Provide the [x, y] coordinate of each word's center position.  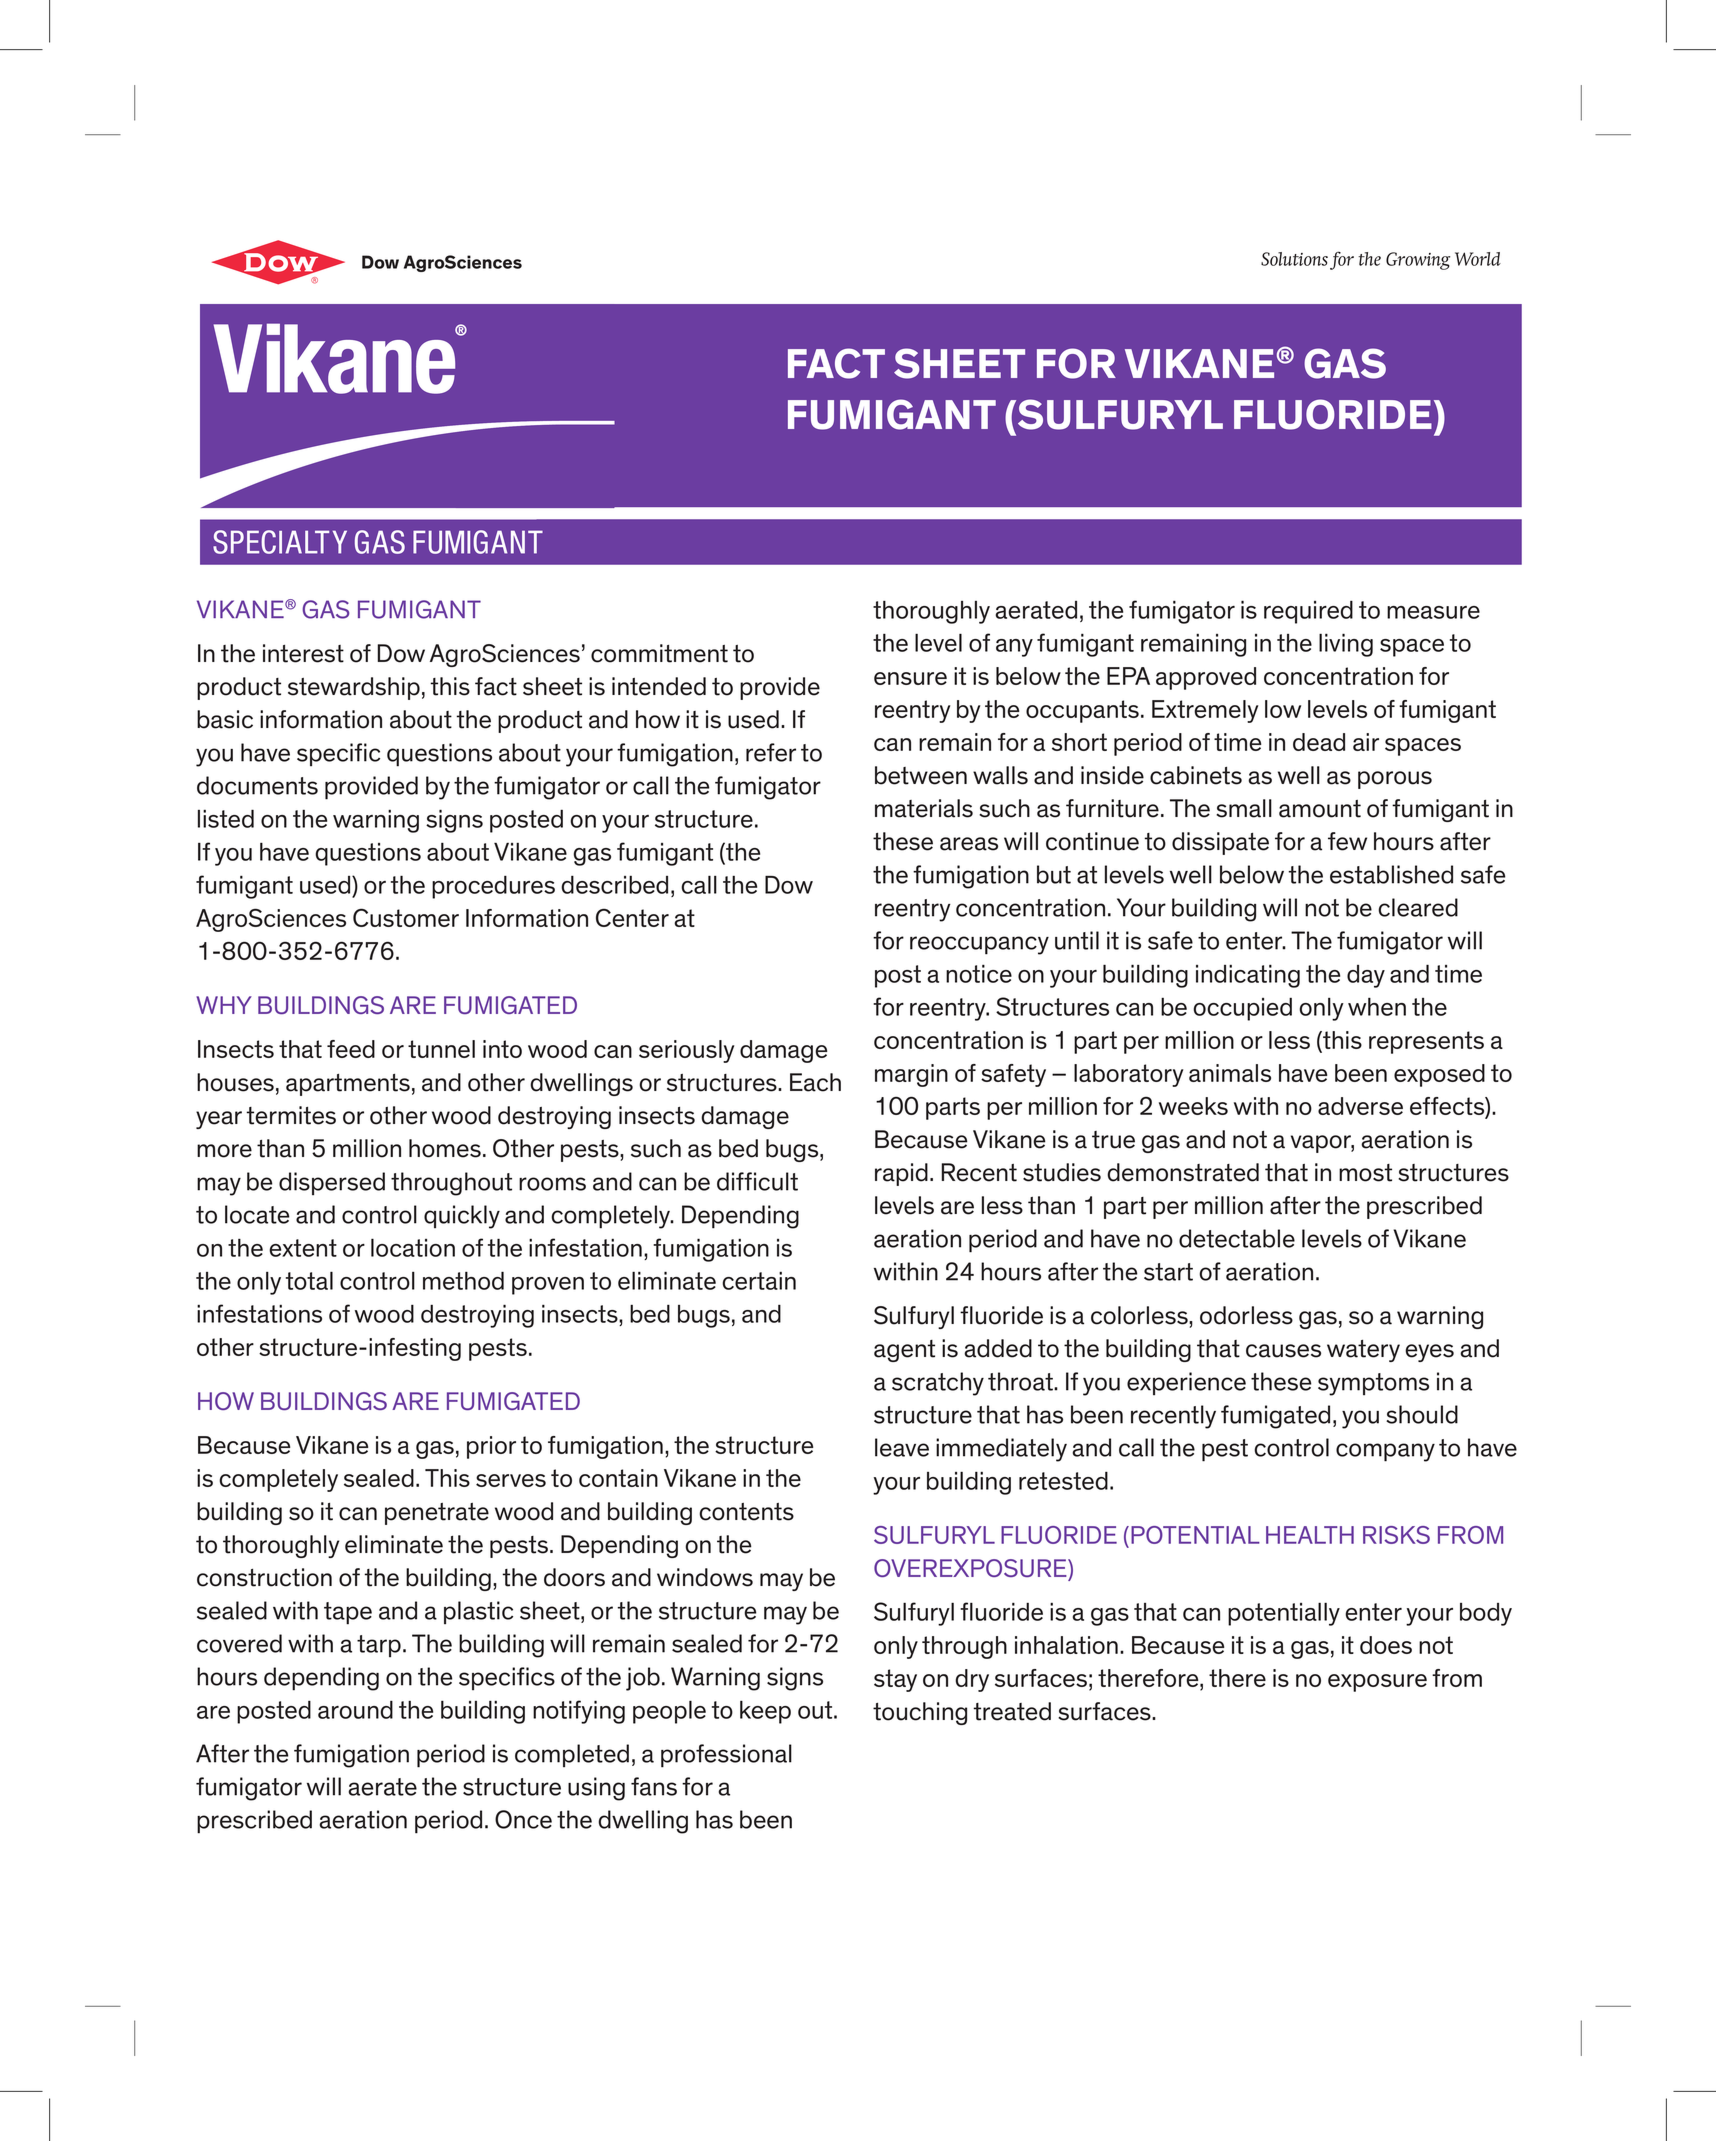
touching [920, 1713]
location [413, 1247]
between [921, 775]
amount [1320, 809]
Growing [1418, 261]
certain [759, 1281]
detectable [1237, 1238]
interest [303, 653]
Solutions [1294, 259]
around [355, 1709]
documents [257, 785]
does [1386, 1645]
